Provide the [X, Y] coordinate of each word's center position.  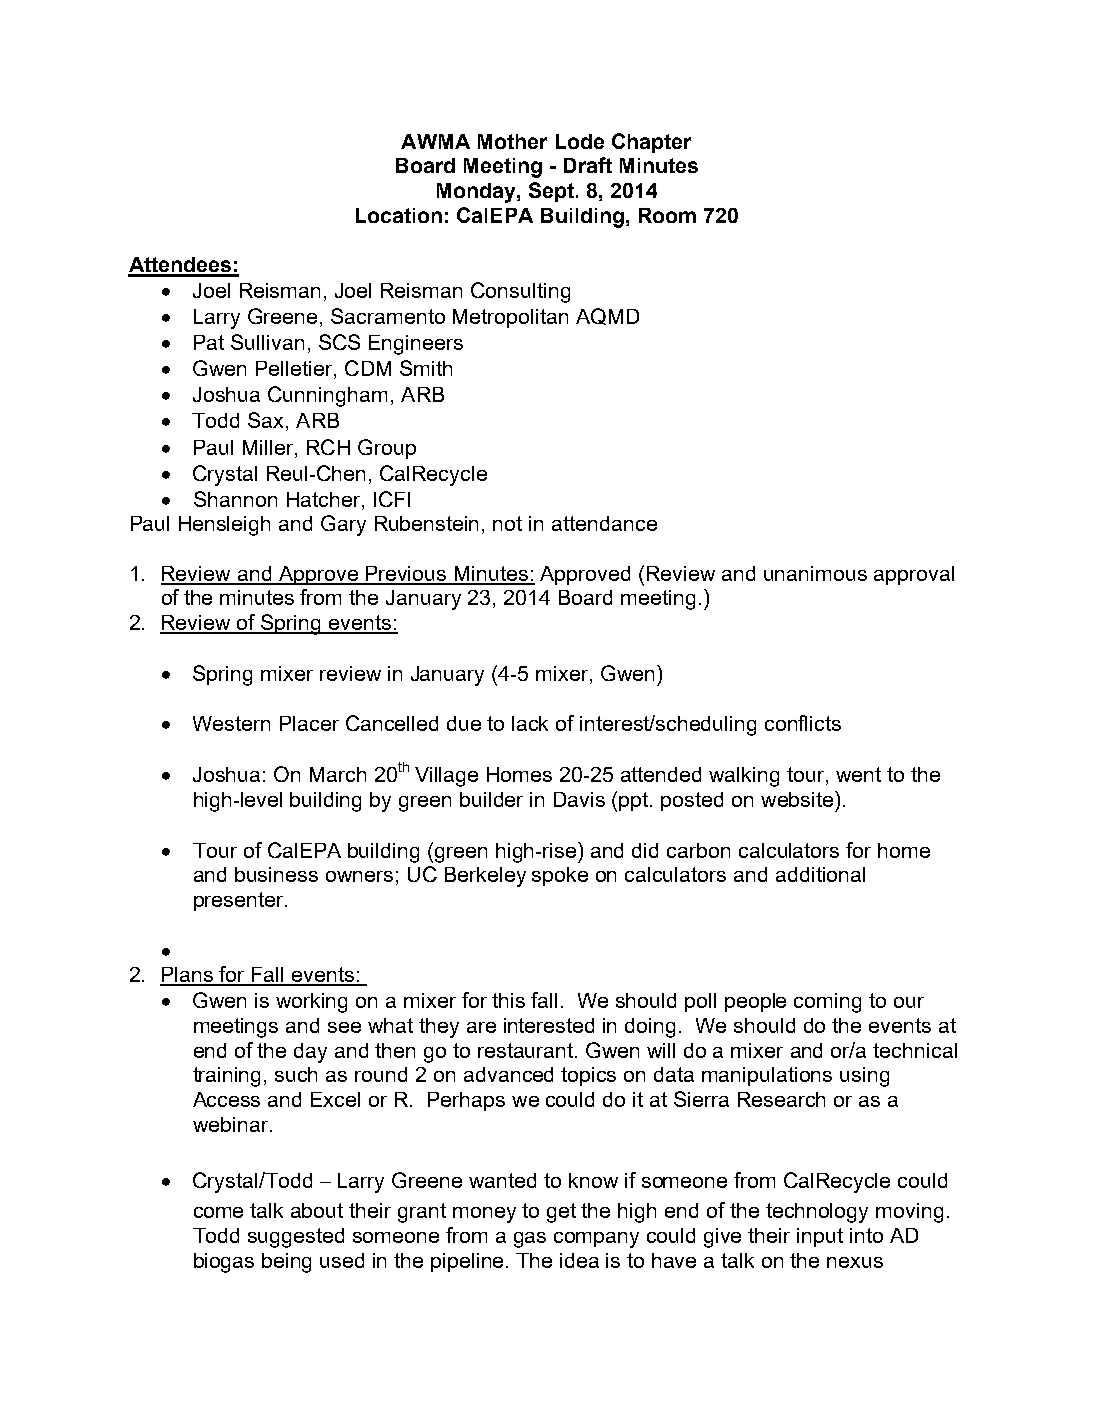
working [311, 1003]
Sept [553, 192]
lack [530, 723]
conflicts [803, 723]
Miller [269, 447]
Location [399, 215]
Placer [309, 723]
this [508, 1000]
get [561, 1213]
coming [827, 1003]
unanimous [815, 573]
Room [667, 215]
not [507, 523]
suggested [296, 1238]
